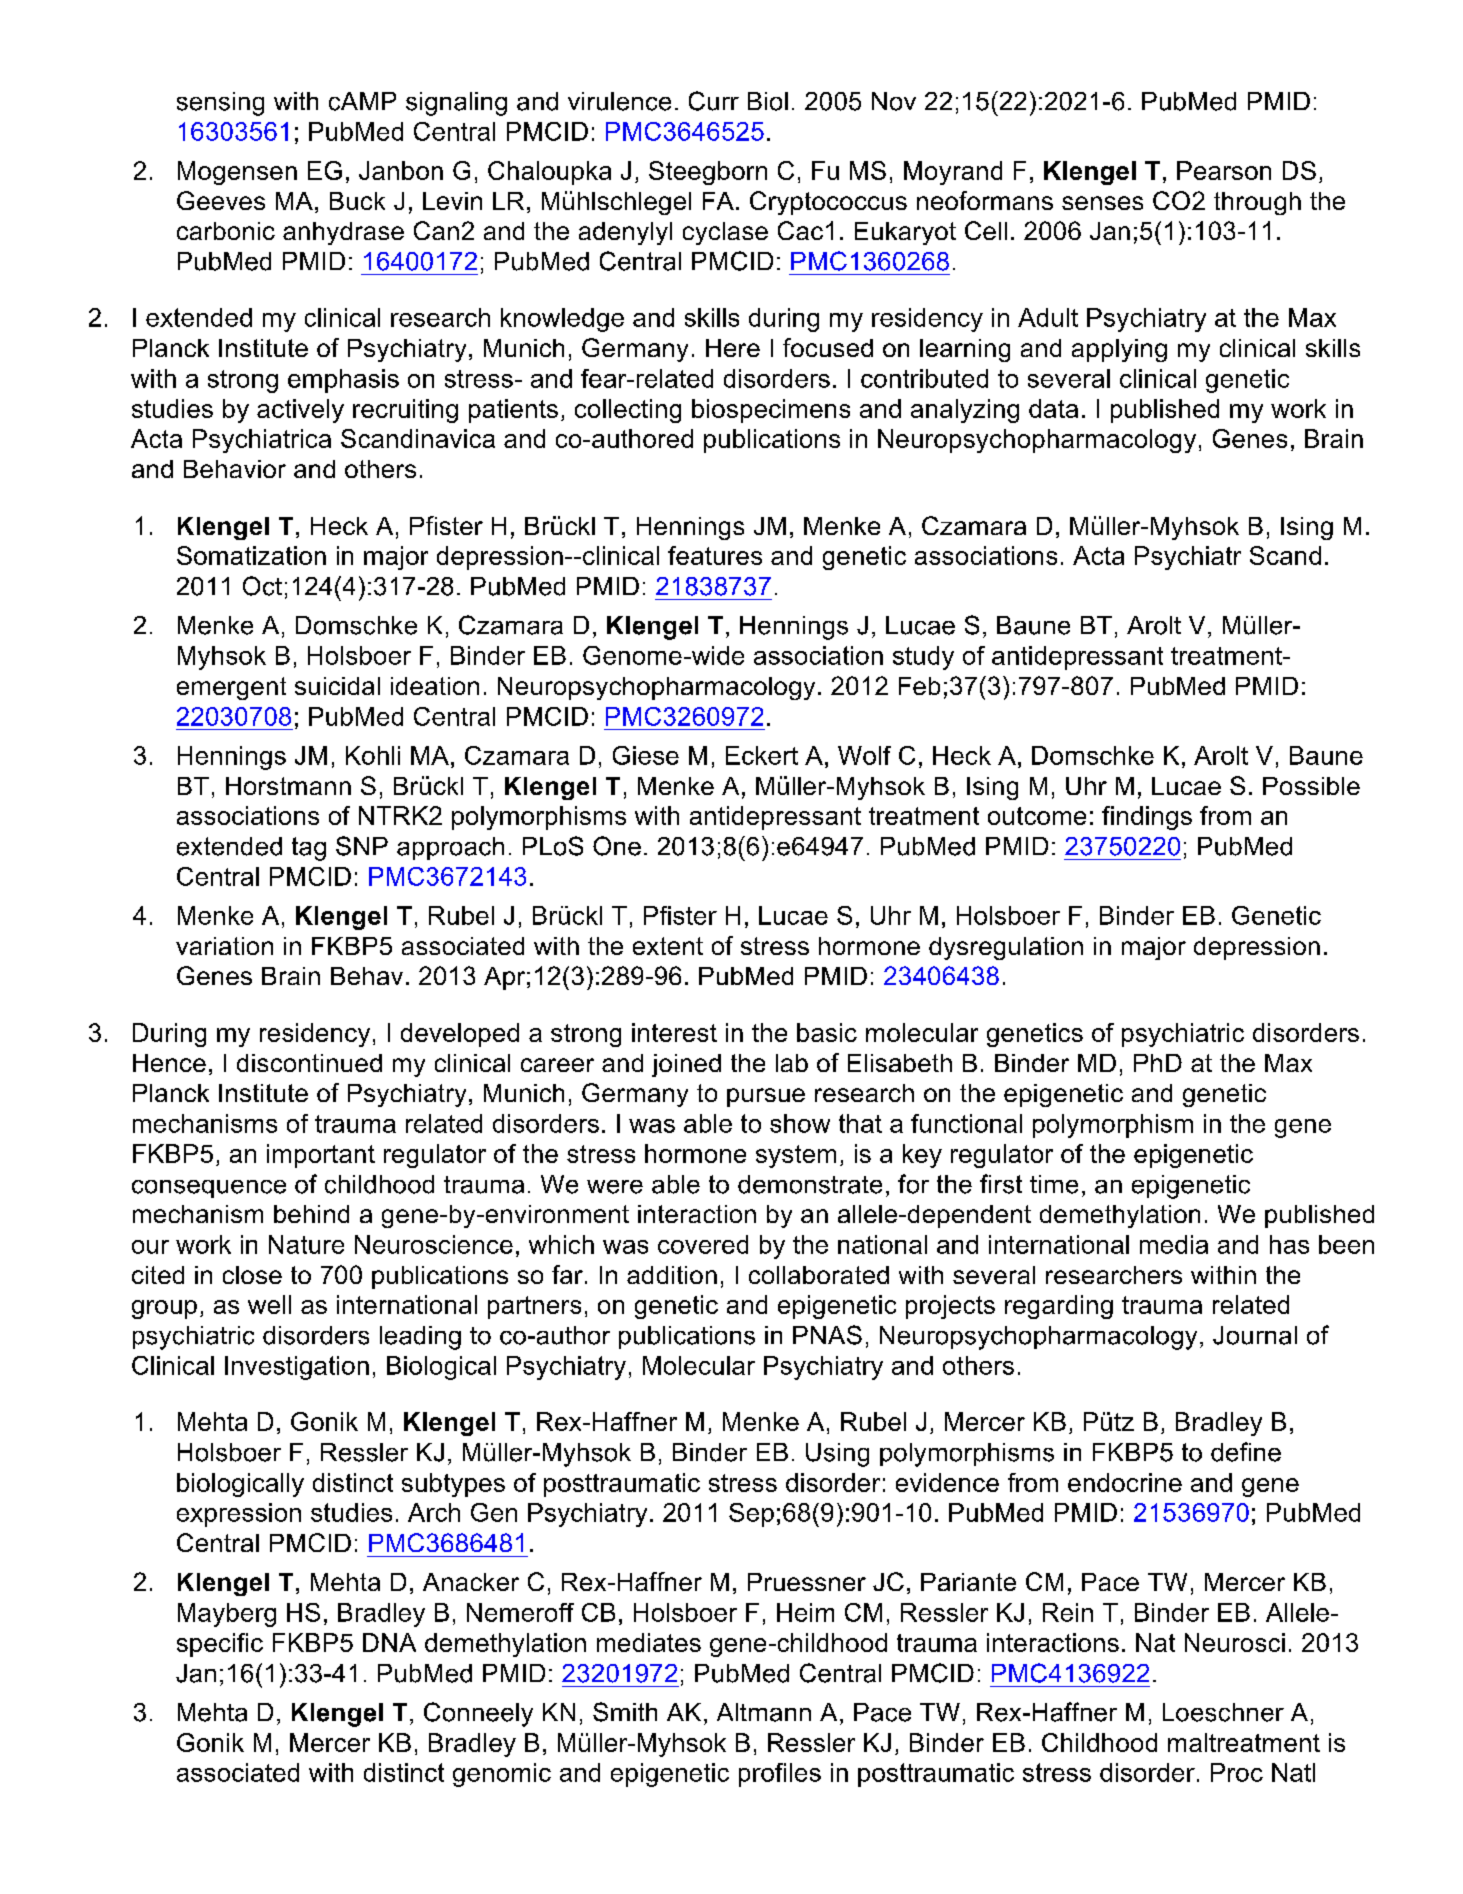  I want to click on variation, so click(224, 946).
